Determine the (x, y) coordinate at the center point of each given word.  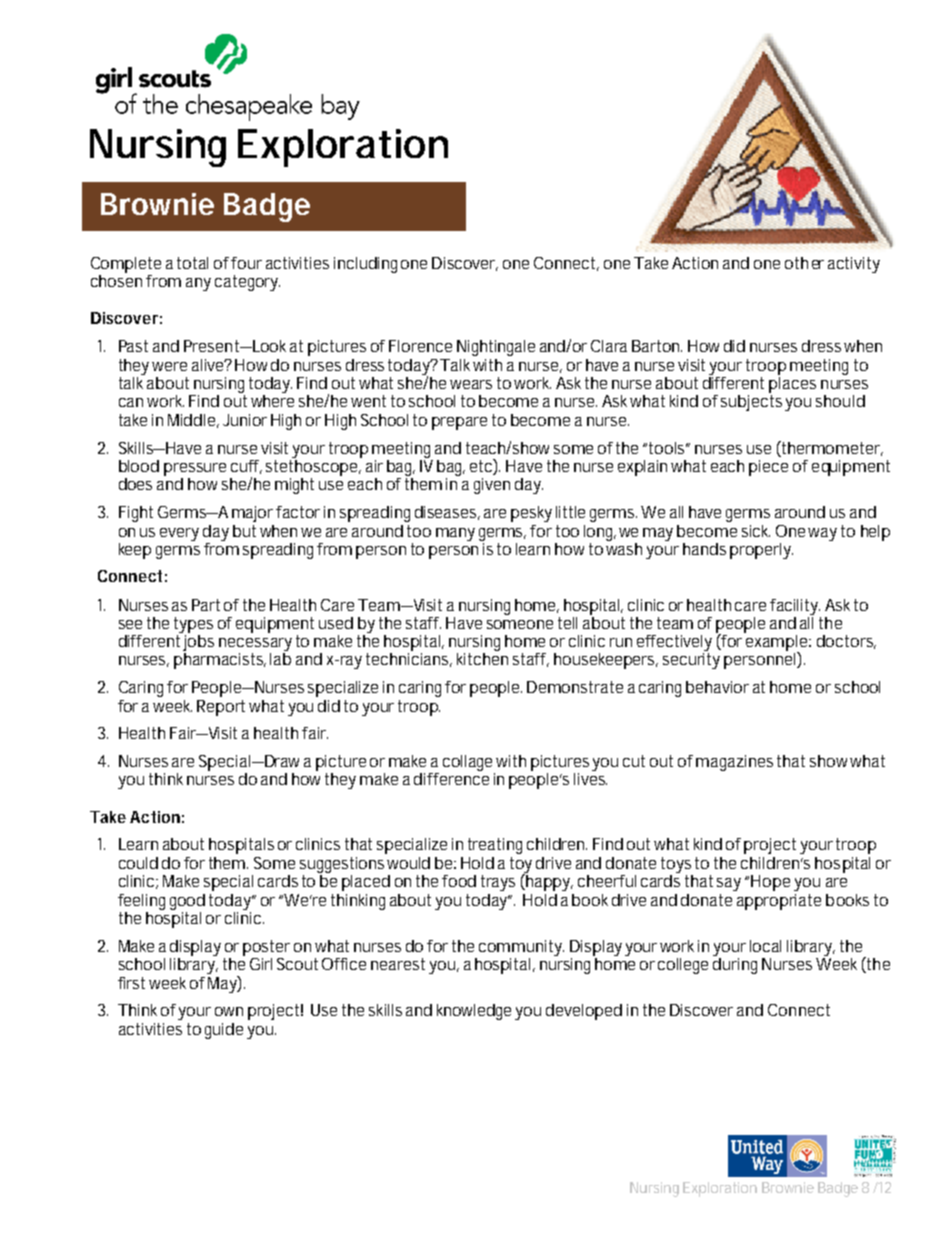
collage (470, 764)
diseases (447, 513)
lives (590, 779)
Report (223, 708)
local (765, 946)
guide (224, 1031)
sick (756, 531)
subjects (753, 401)
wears (474, 384)
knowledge (476, 1012)
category (247, 283)
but (244, 531)
